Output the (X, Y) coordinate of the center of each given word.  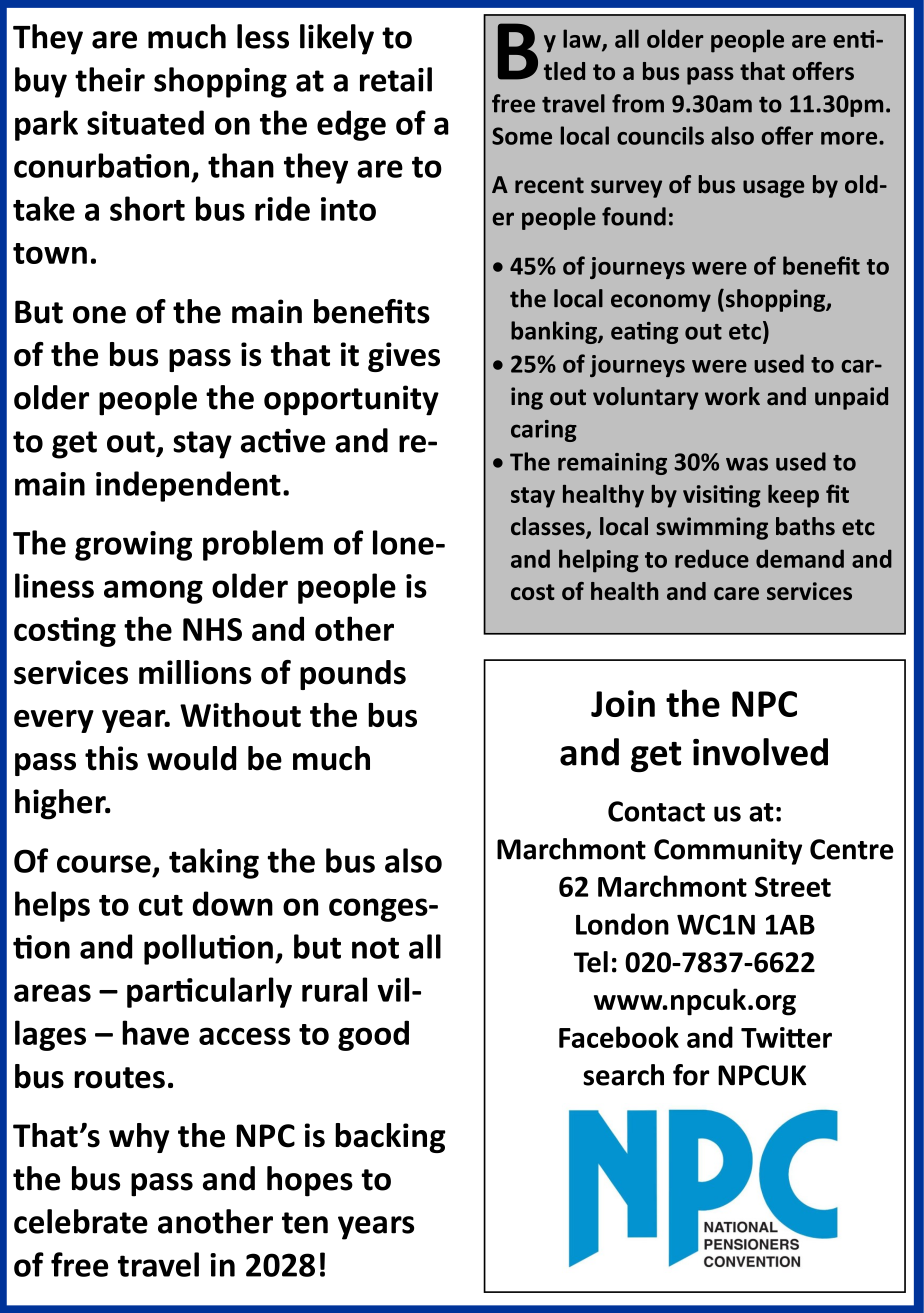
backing (390, 1138)
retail (396, 79)
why (139, 1138)
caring (544, 431)
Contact (656, 811)
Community (728, 851)
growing (134, 546)
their (110, 79)
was (747, 464)
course (104, 864)
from (638, 103)
